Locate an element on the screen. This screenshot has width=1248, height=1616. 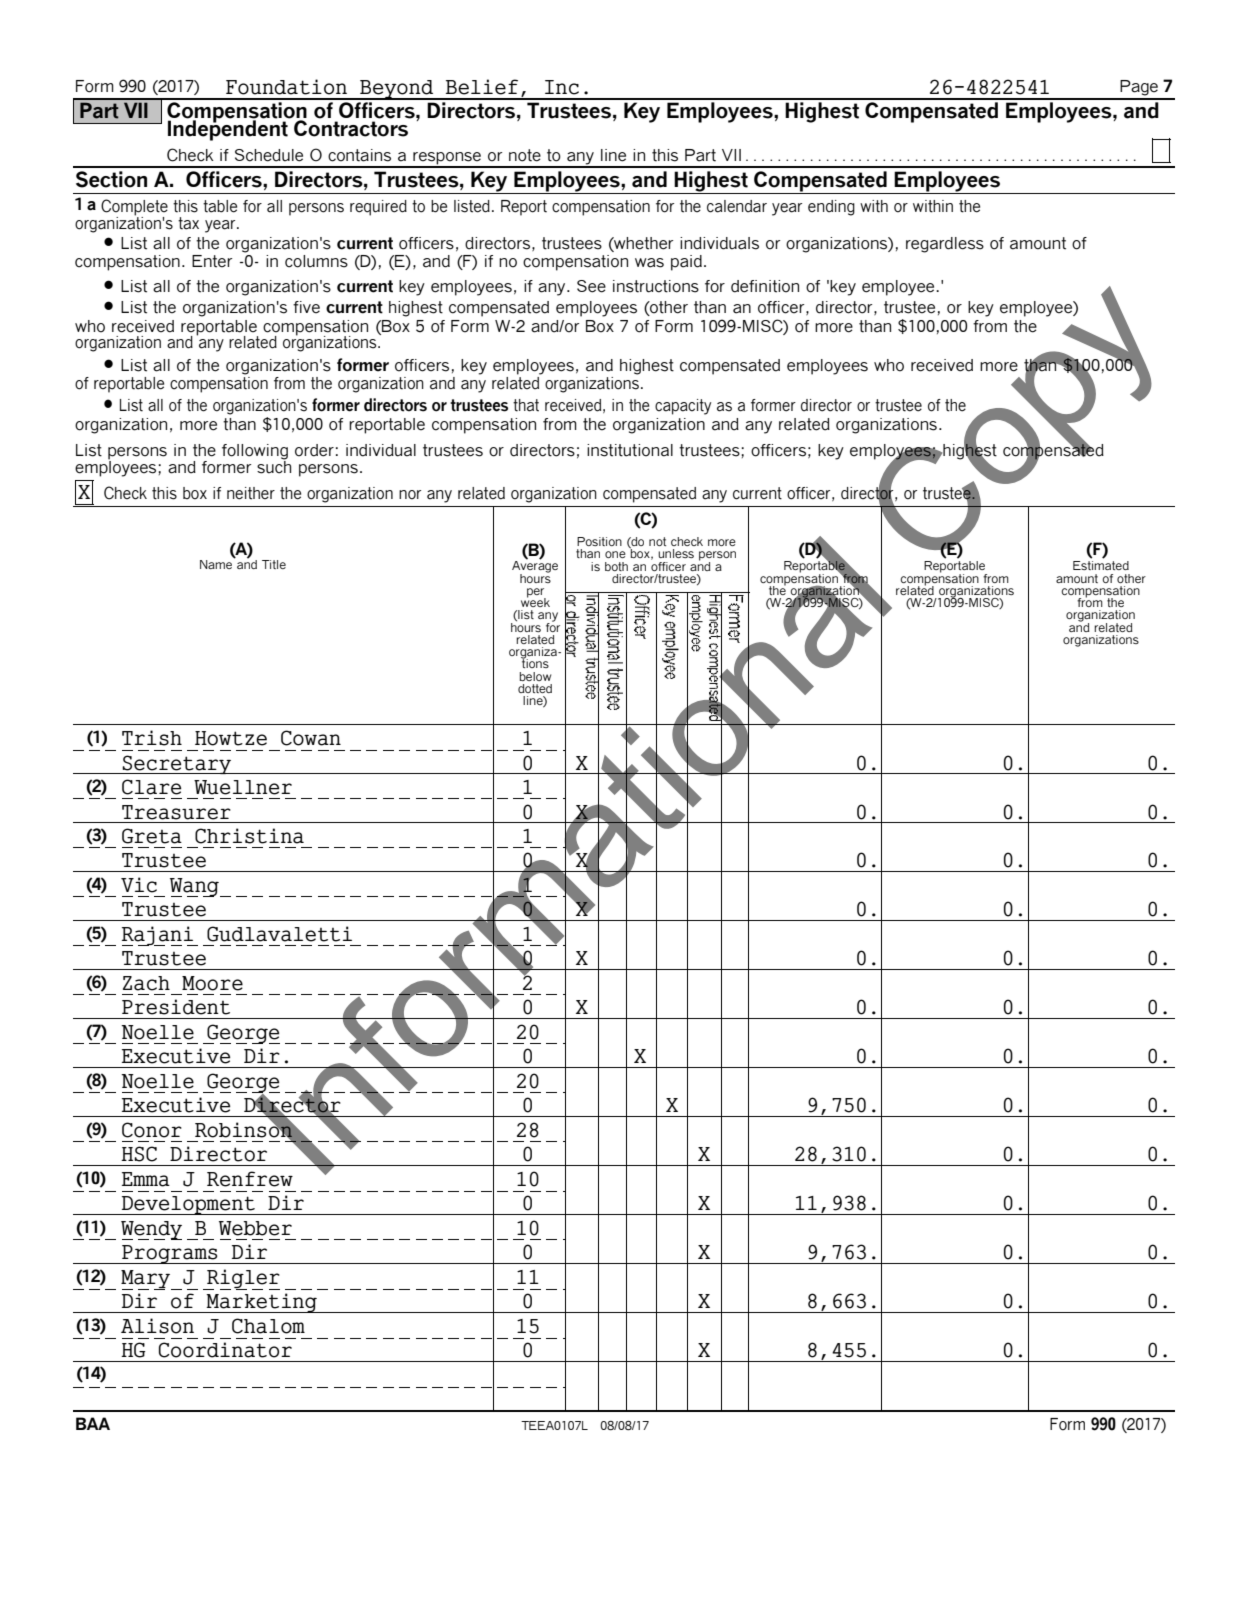
Position is located at coordinates (599, 541).
